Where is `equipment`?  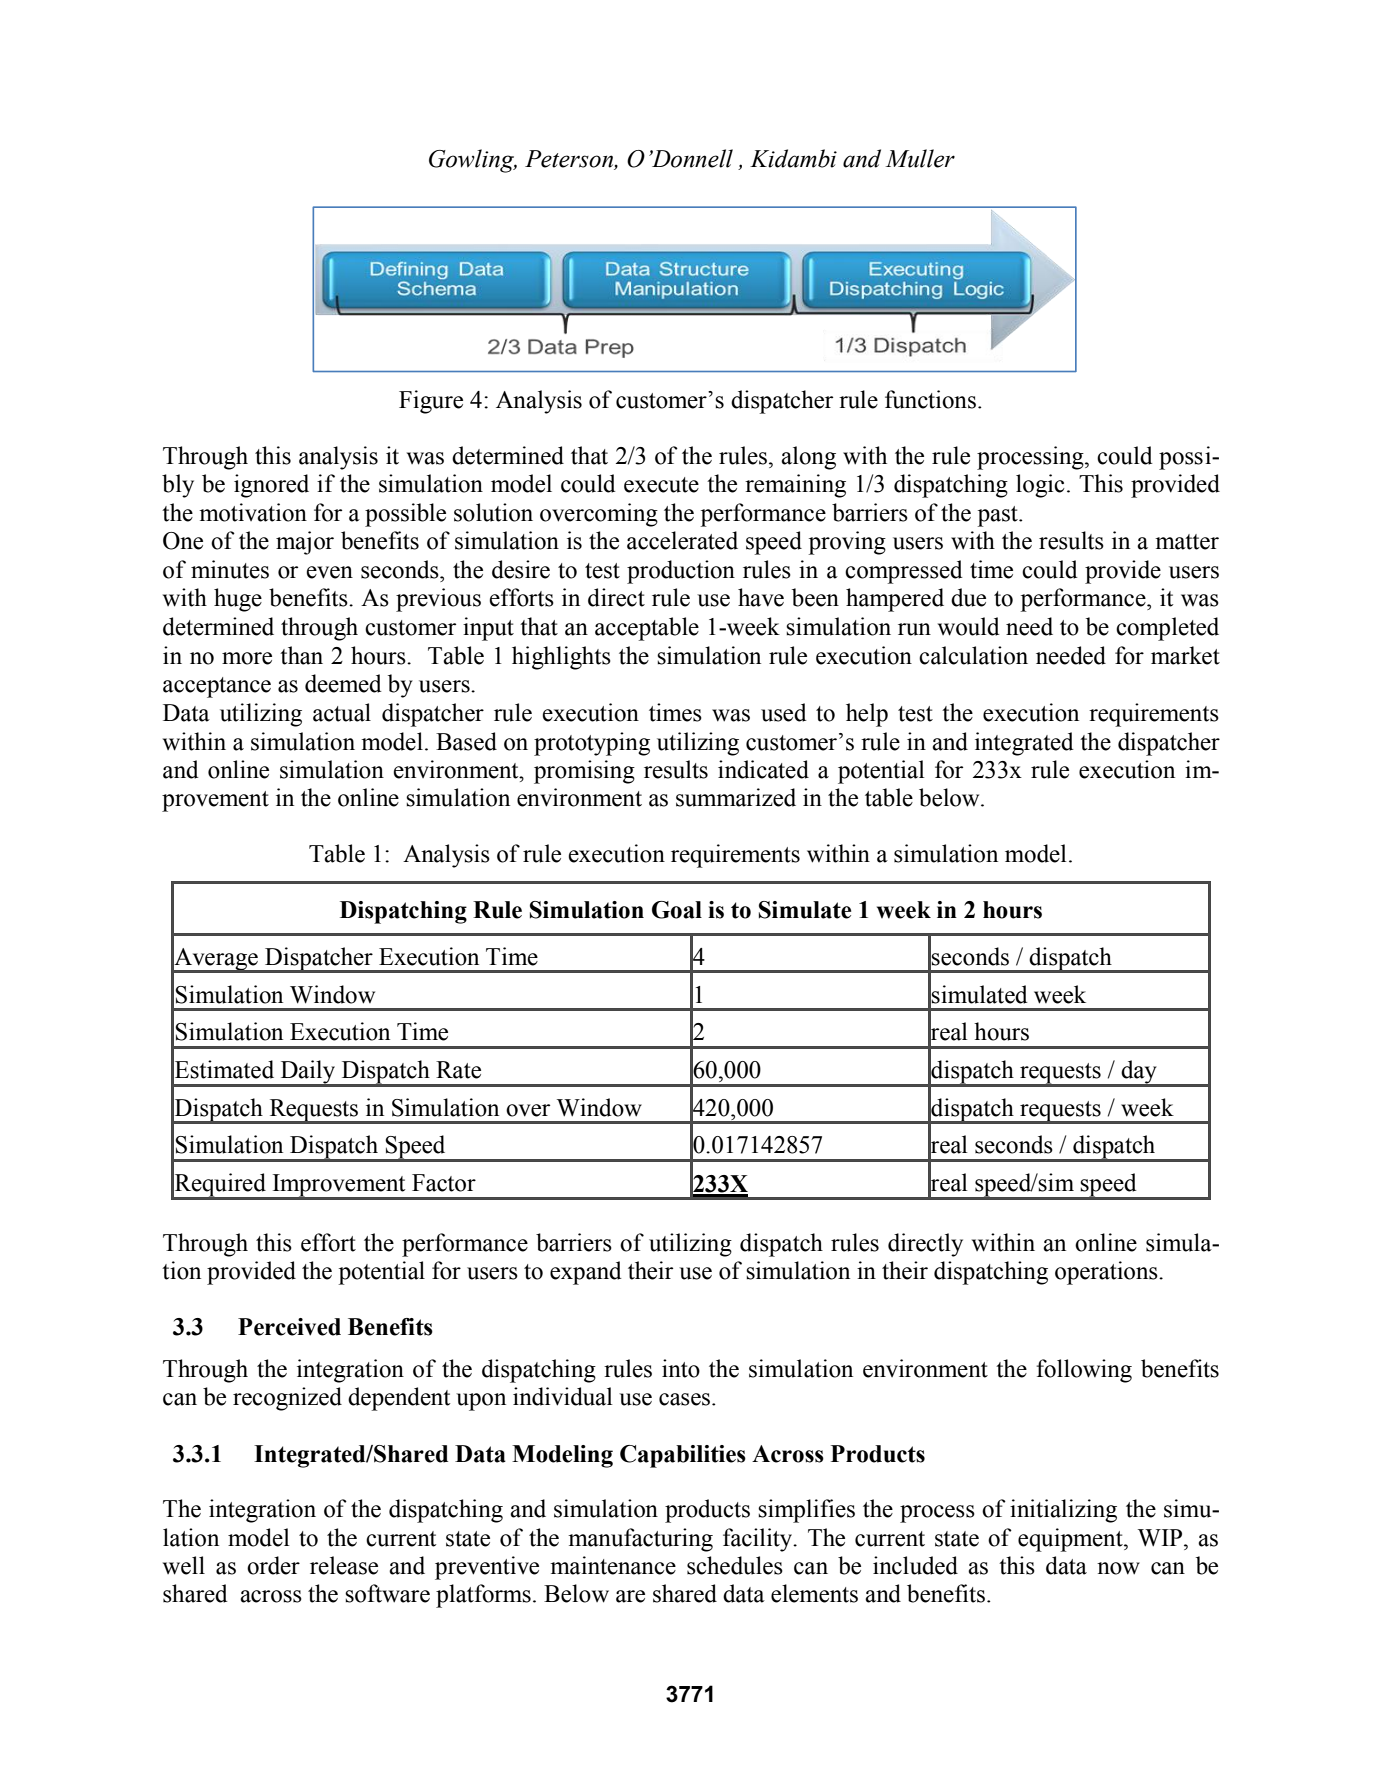 equipment is located at coordinates (1071, 1540).
